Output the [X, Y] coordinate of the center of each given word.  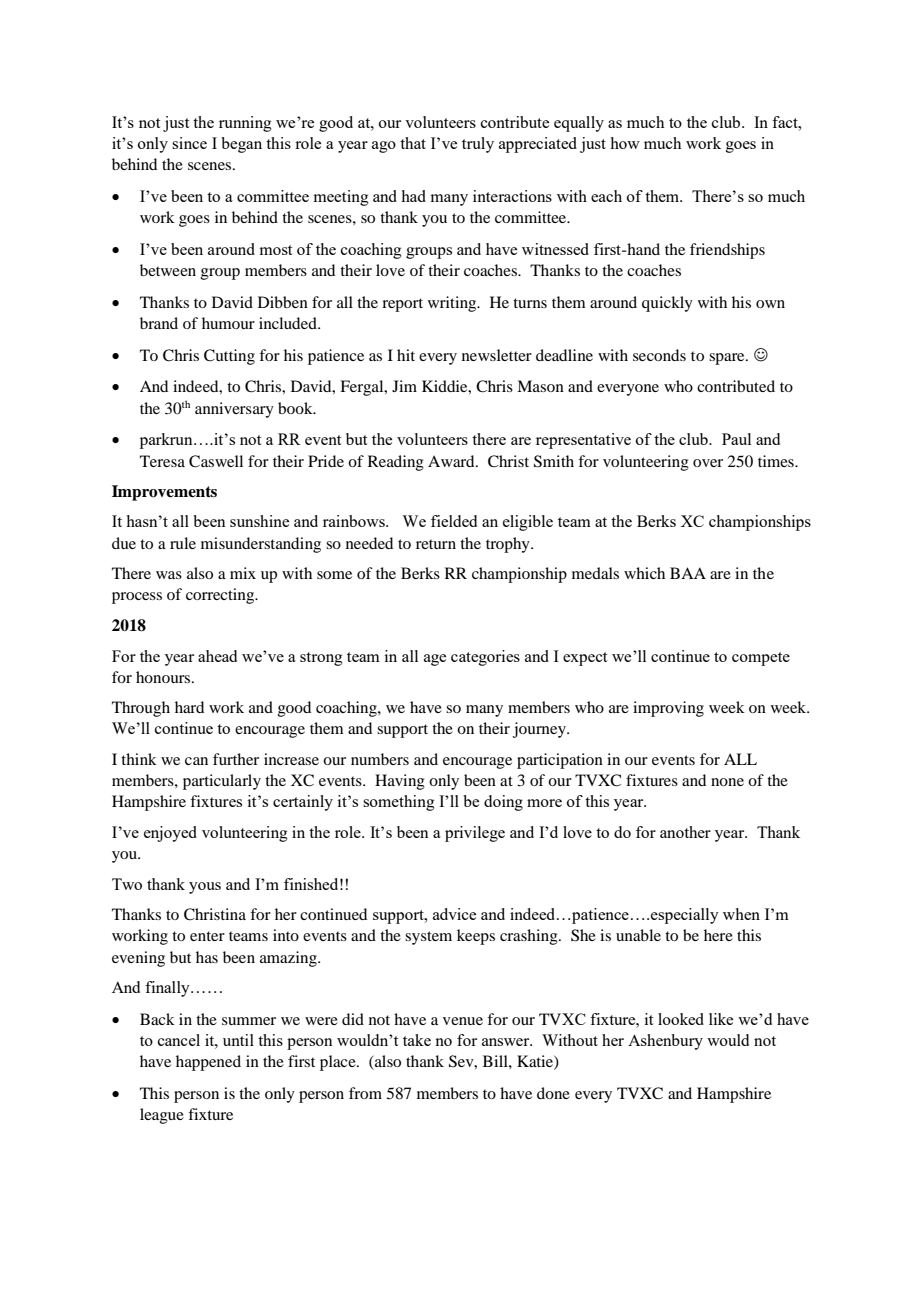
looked [681, 1019]
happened [208, 1063]
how [625, 143]
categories [485, 658]
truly [478, 145]
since [189, 143]
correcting [221, 596]
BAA [688, 573]
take [417, 1040]
